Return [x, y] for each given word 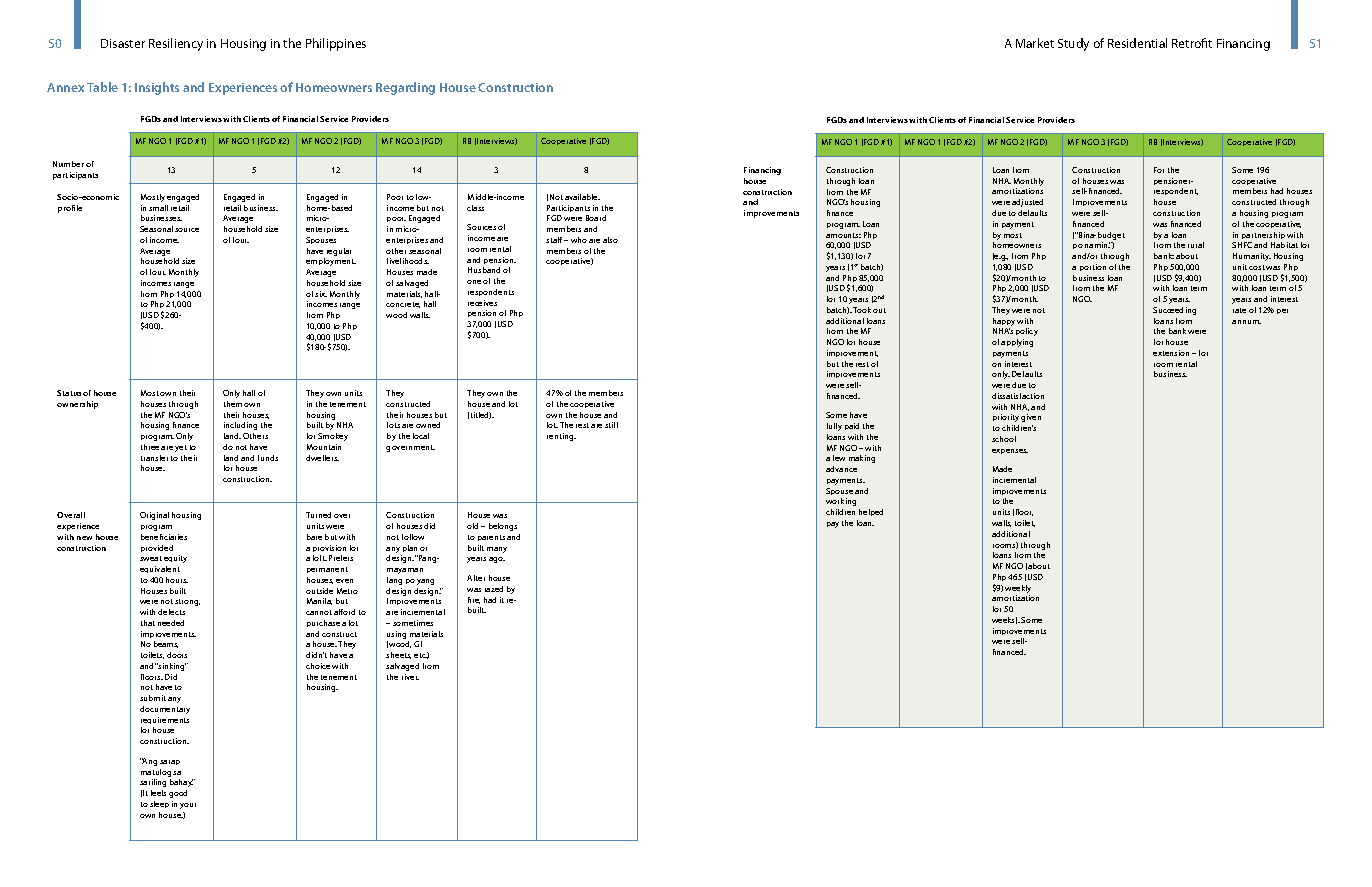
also [610, 240]
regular [339, 252]
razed [494, 589]
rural [1196, 245]
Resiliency [176, 44]
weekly [1018, 589]
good [178, 794]
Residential [1137, 43]
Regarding [405, 88]
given [1031, 418]
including [240, 426]
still [611, 425]
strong [187, 602]
